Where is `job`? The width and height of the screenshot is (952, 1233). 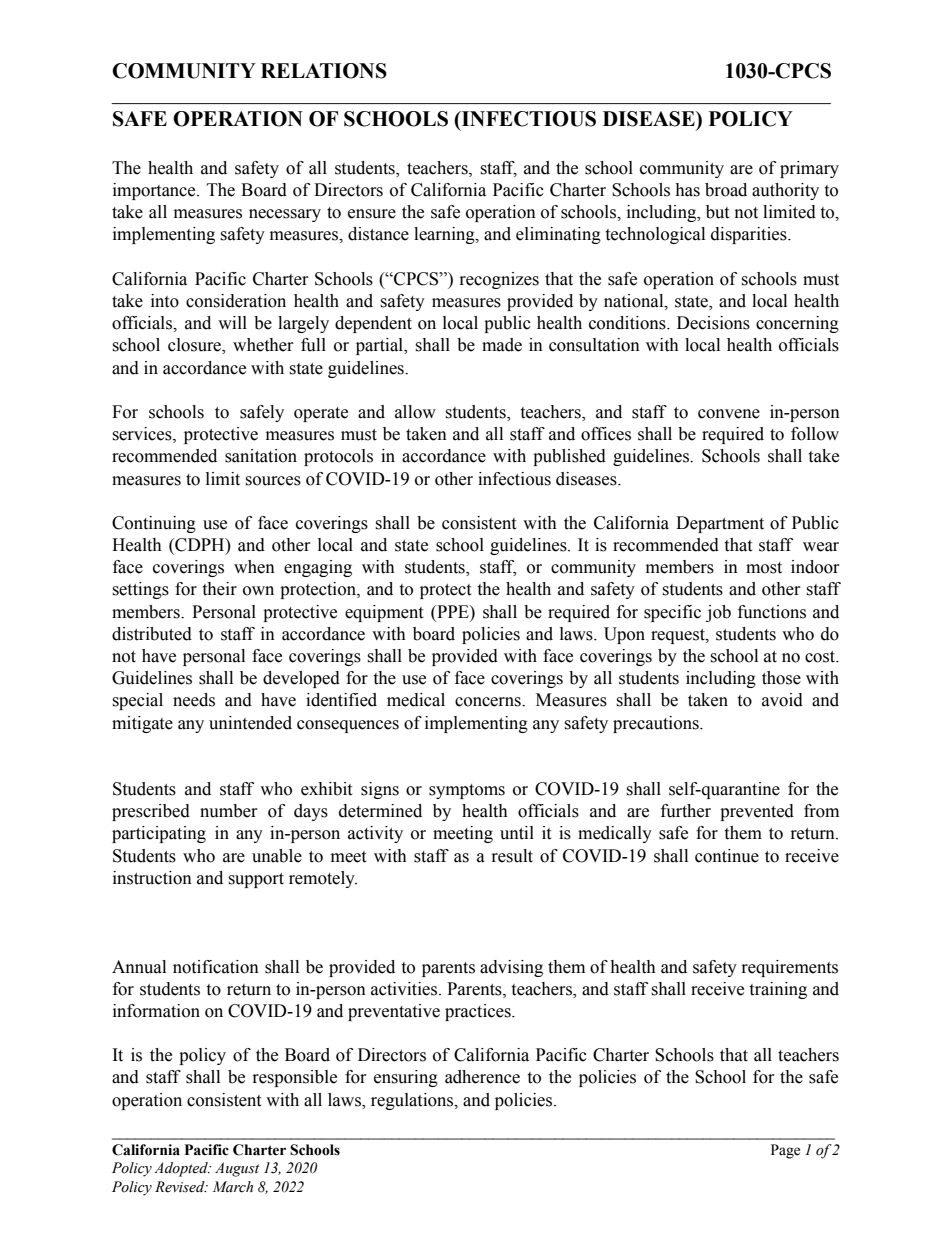 job is located at coordinates (718, 613).
